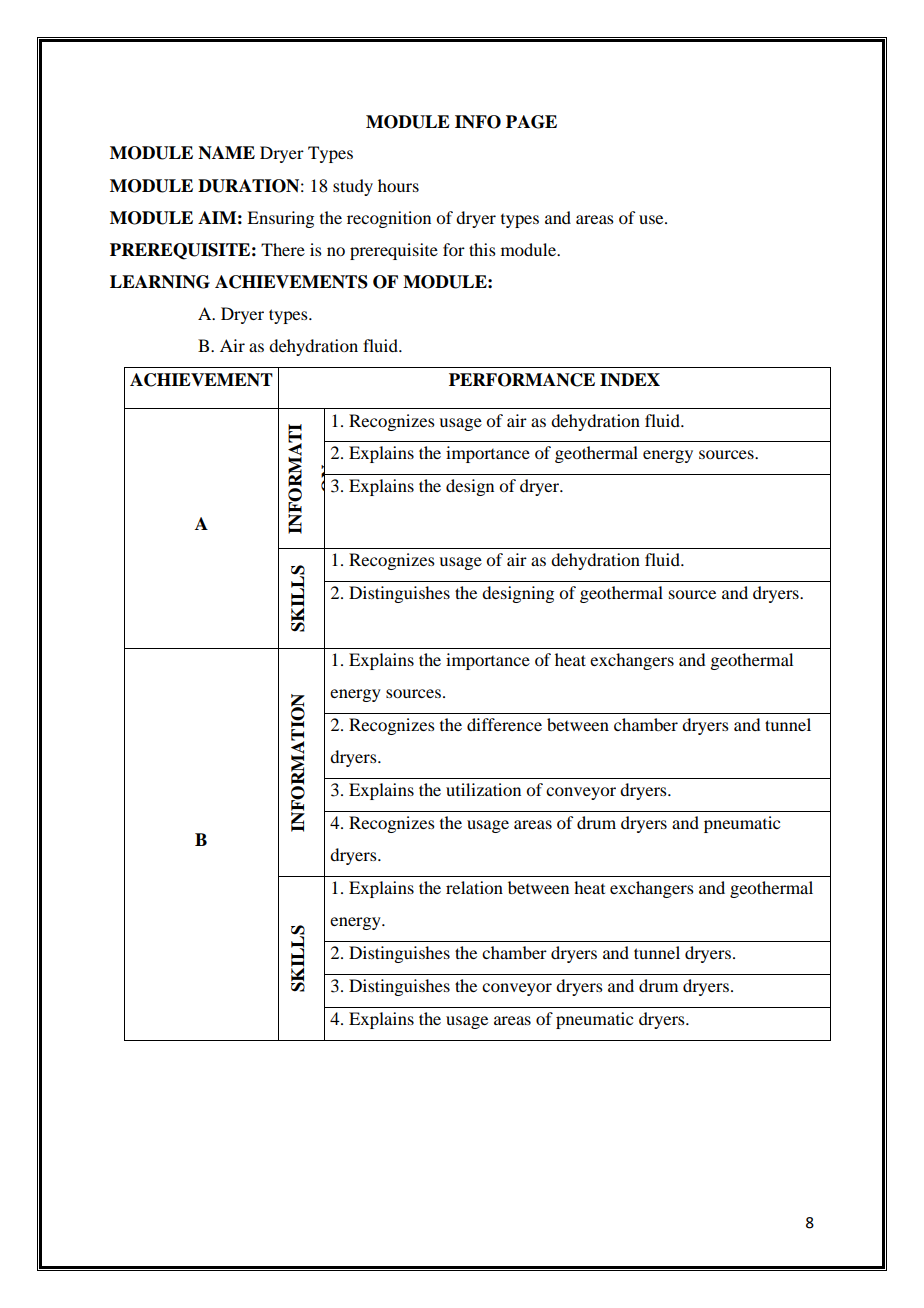  What do you see at coordinates (398, 185) in the screenshot?
I see `hours` at bounding box center [398, 185].
